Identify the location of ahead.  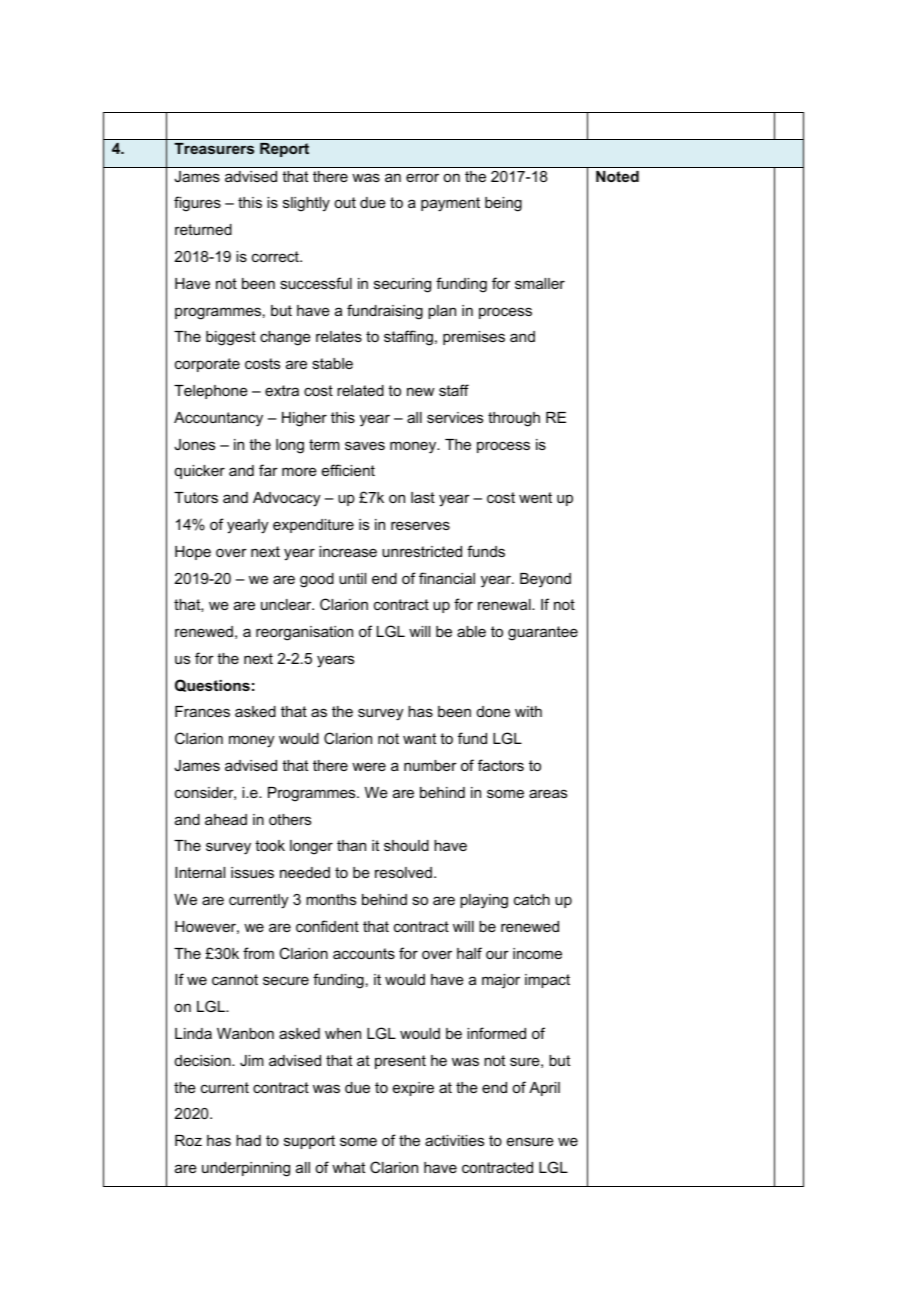
(226, 819).
